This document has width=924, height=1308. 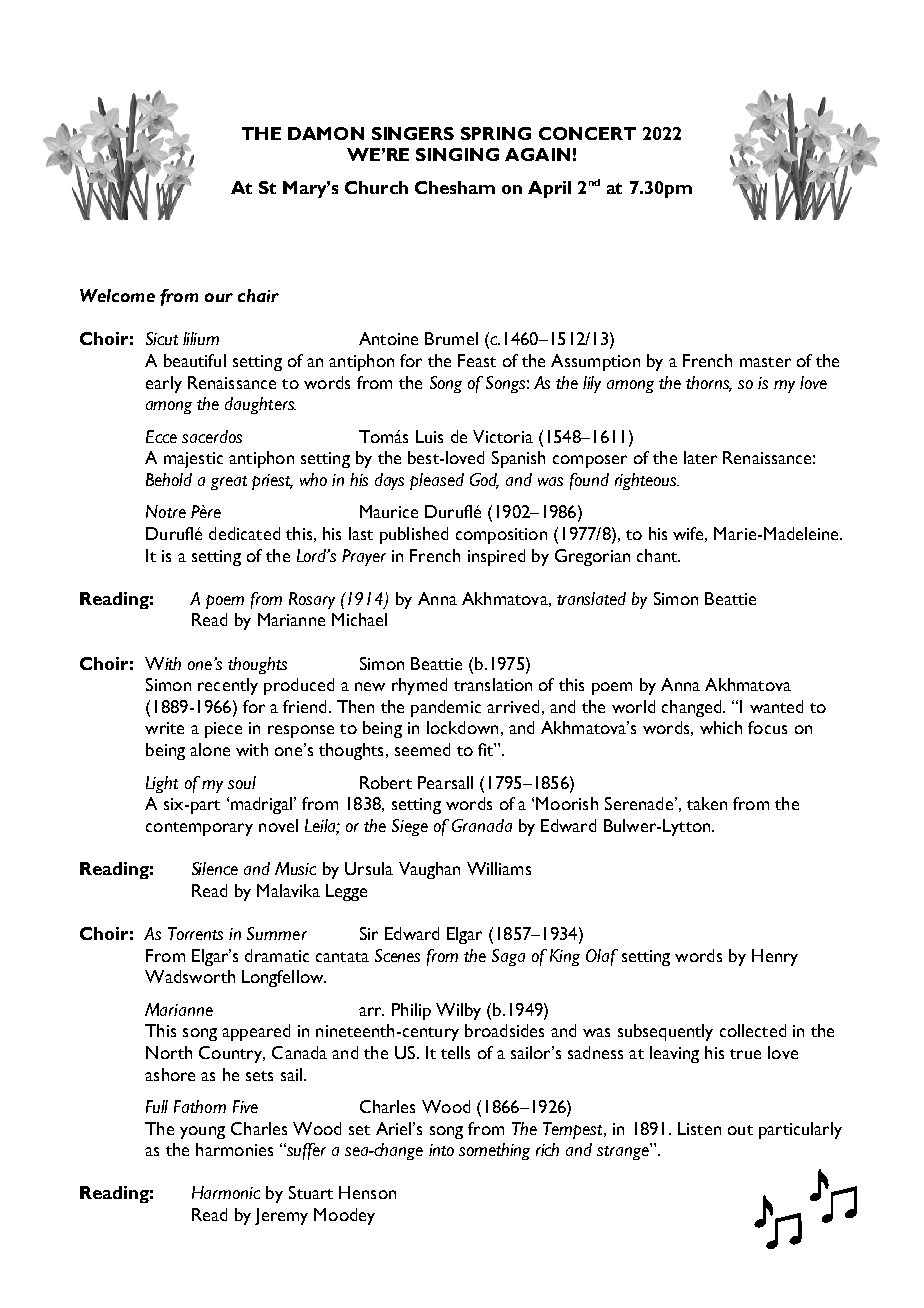 I want to click on DAMON, so click(x=326, y=133).
